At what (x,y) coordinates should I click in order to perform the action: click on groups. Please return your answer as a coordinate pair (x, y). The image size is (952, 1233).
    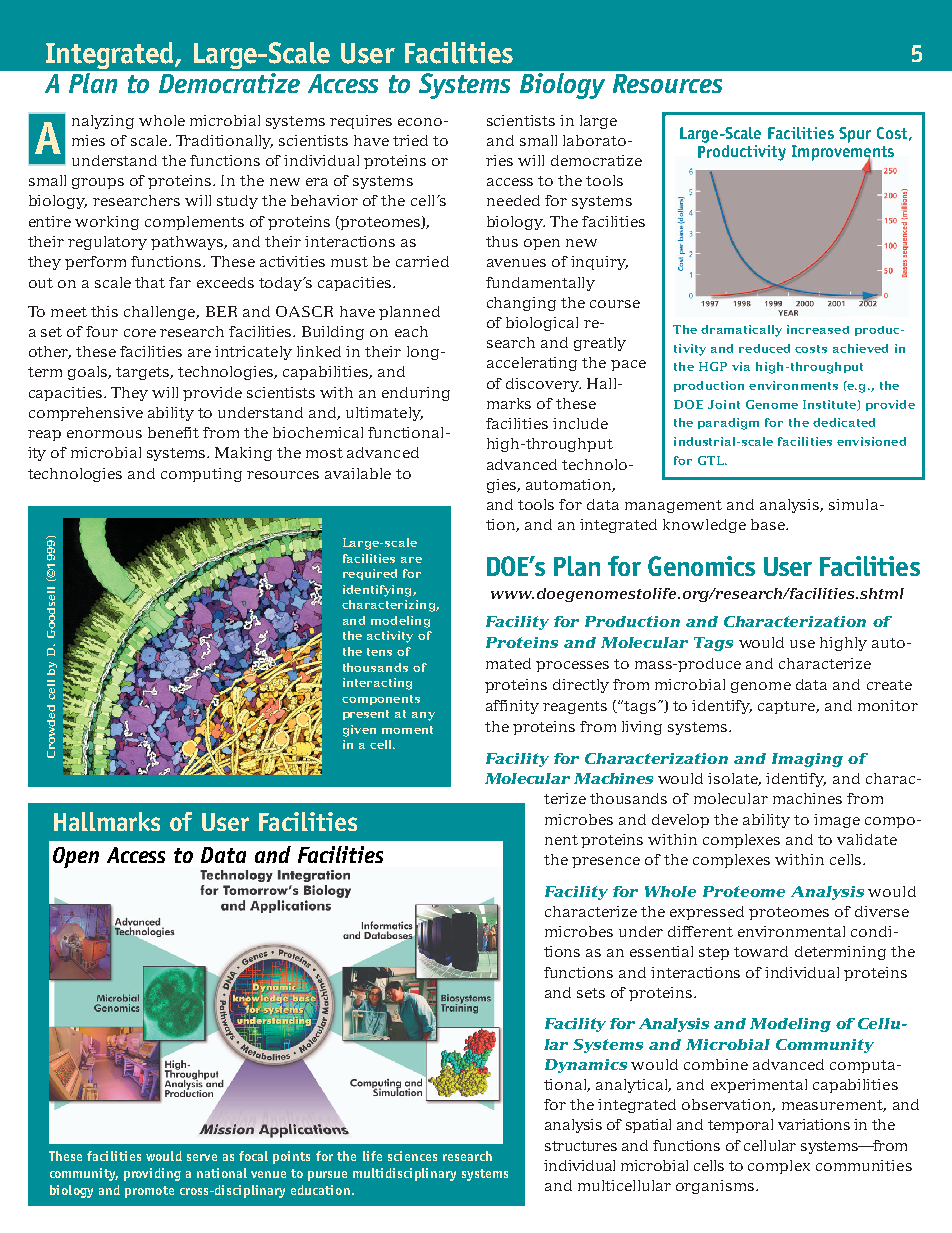
    Looking at the image, I should click on (98, 183).
